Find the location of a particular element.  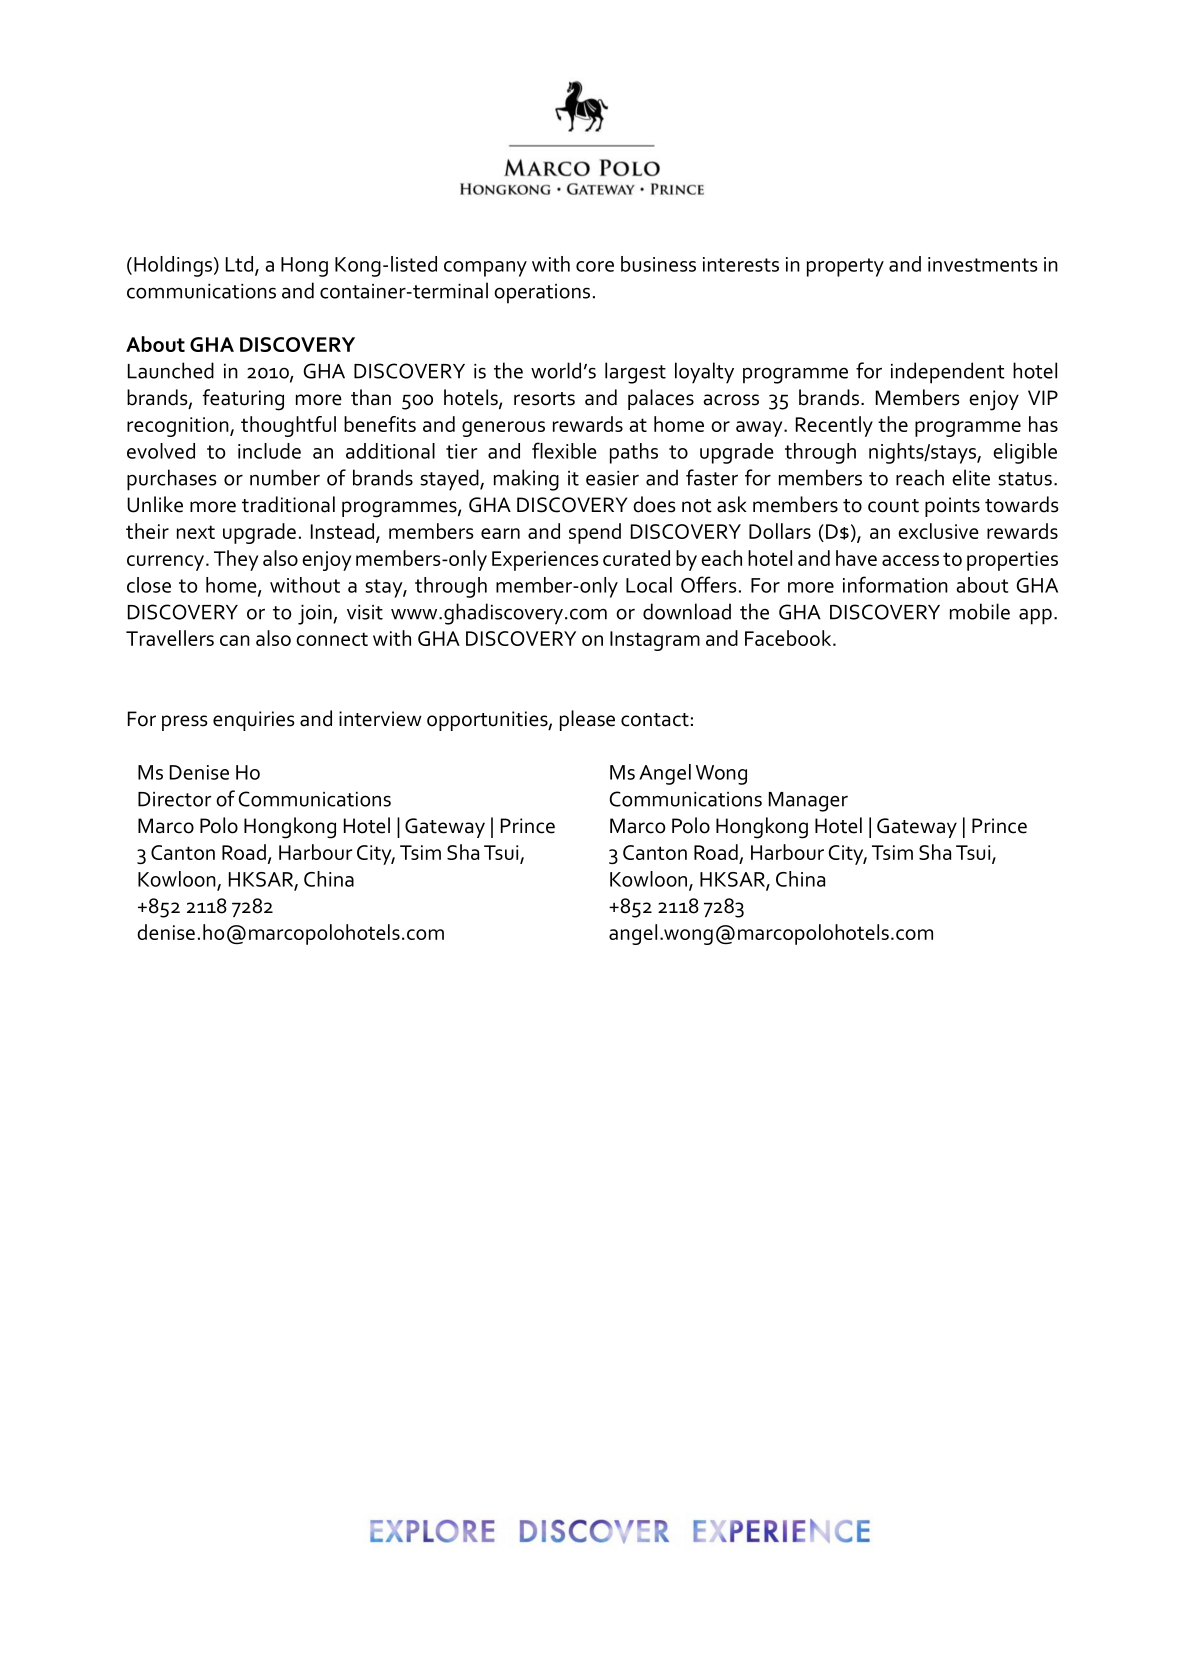

exclusive is located at coordinates (938, 531).
